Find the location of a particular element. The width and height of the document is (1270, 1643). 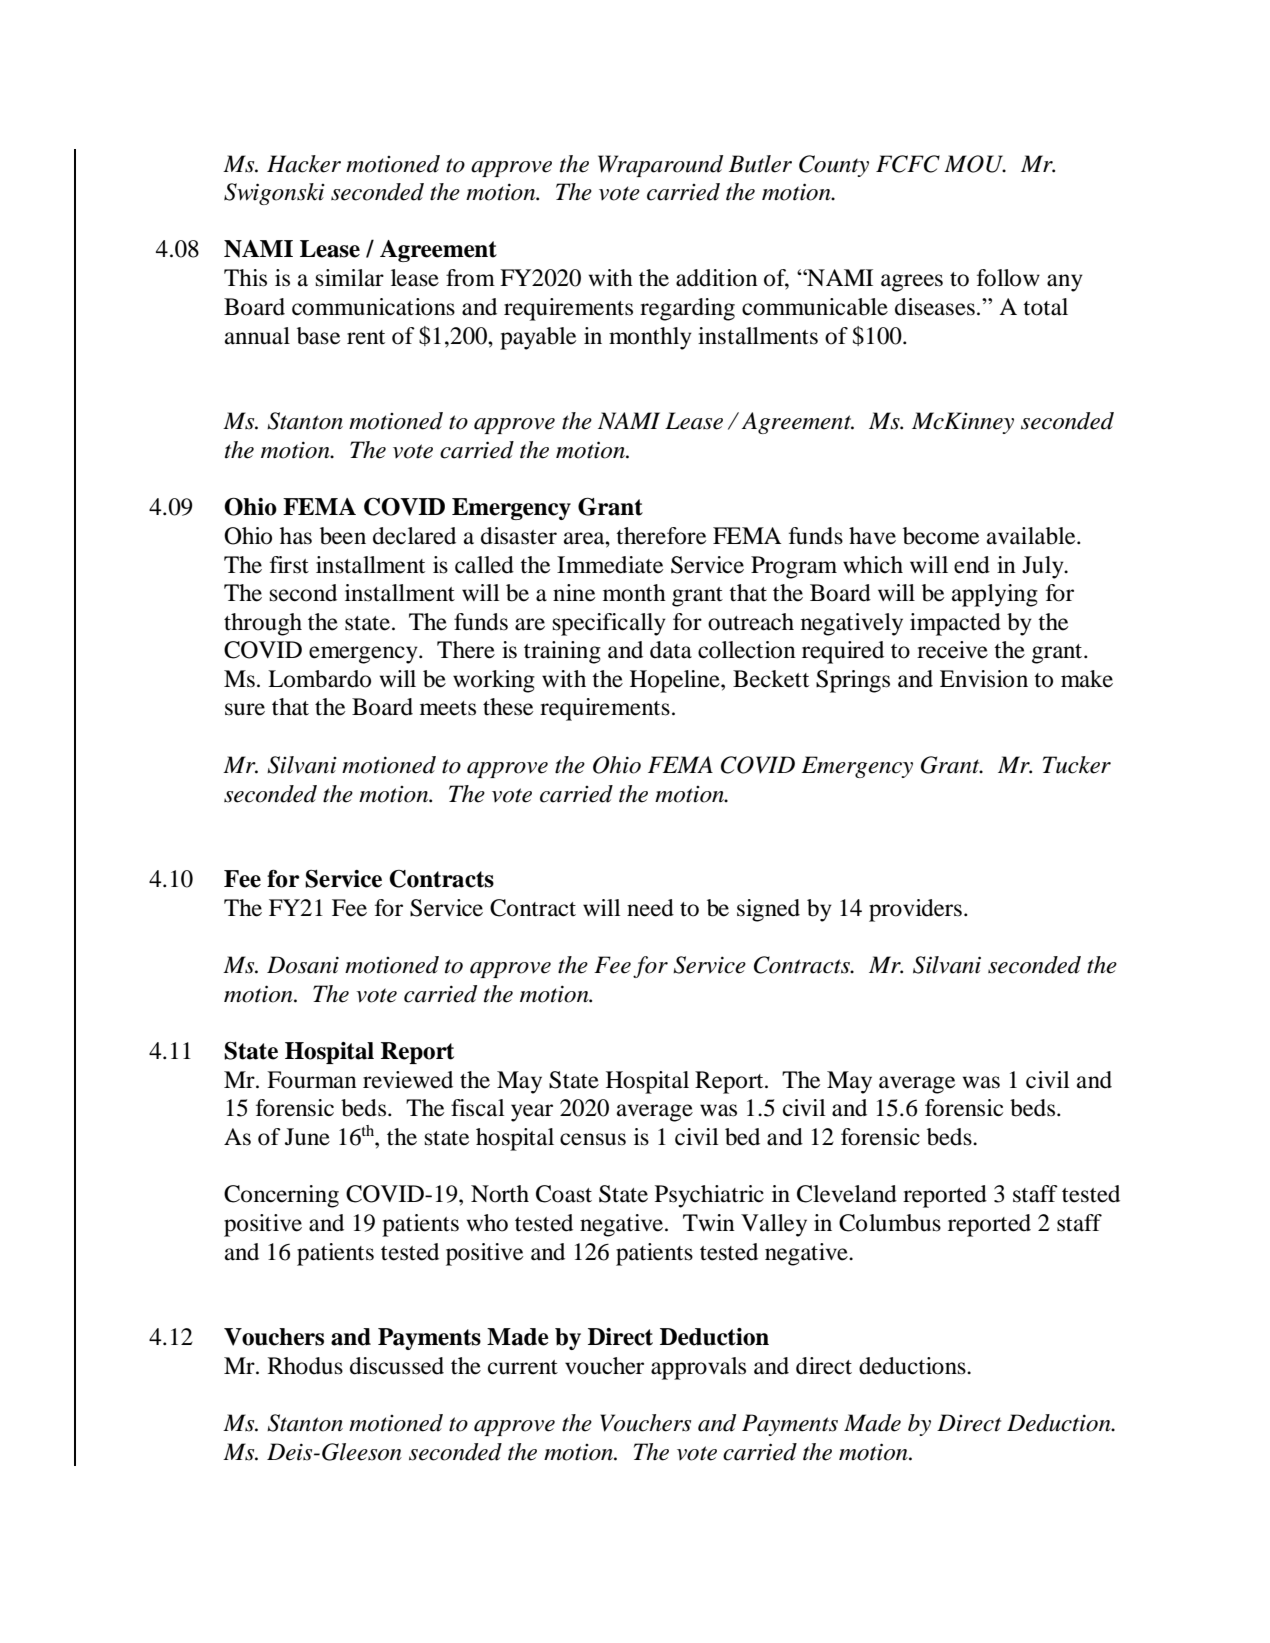

Wraparound is located at coordinates (660, 166).
